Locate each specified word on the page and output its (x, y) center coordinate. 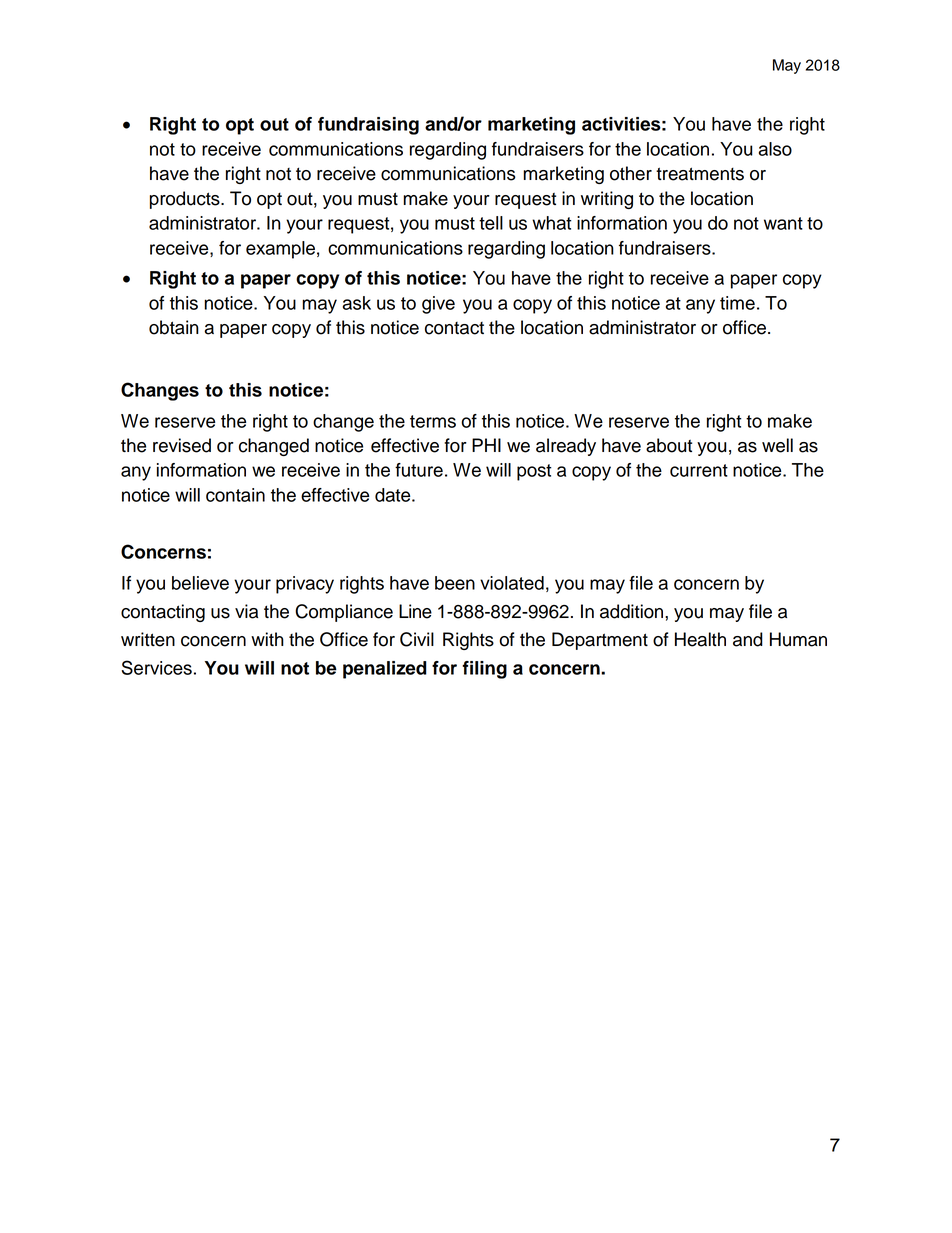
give (438, 305)
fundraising (368, 126)
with (267, 639)
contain (235, 495)
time (737, 303)
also (775, 149)
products (186, 200)
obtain (174, 327)
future (419, 470)
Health (700, 639)
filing (484, 670)
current (699, 470)
